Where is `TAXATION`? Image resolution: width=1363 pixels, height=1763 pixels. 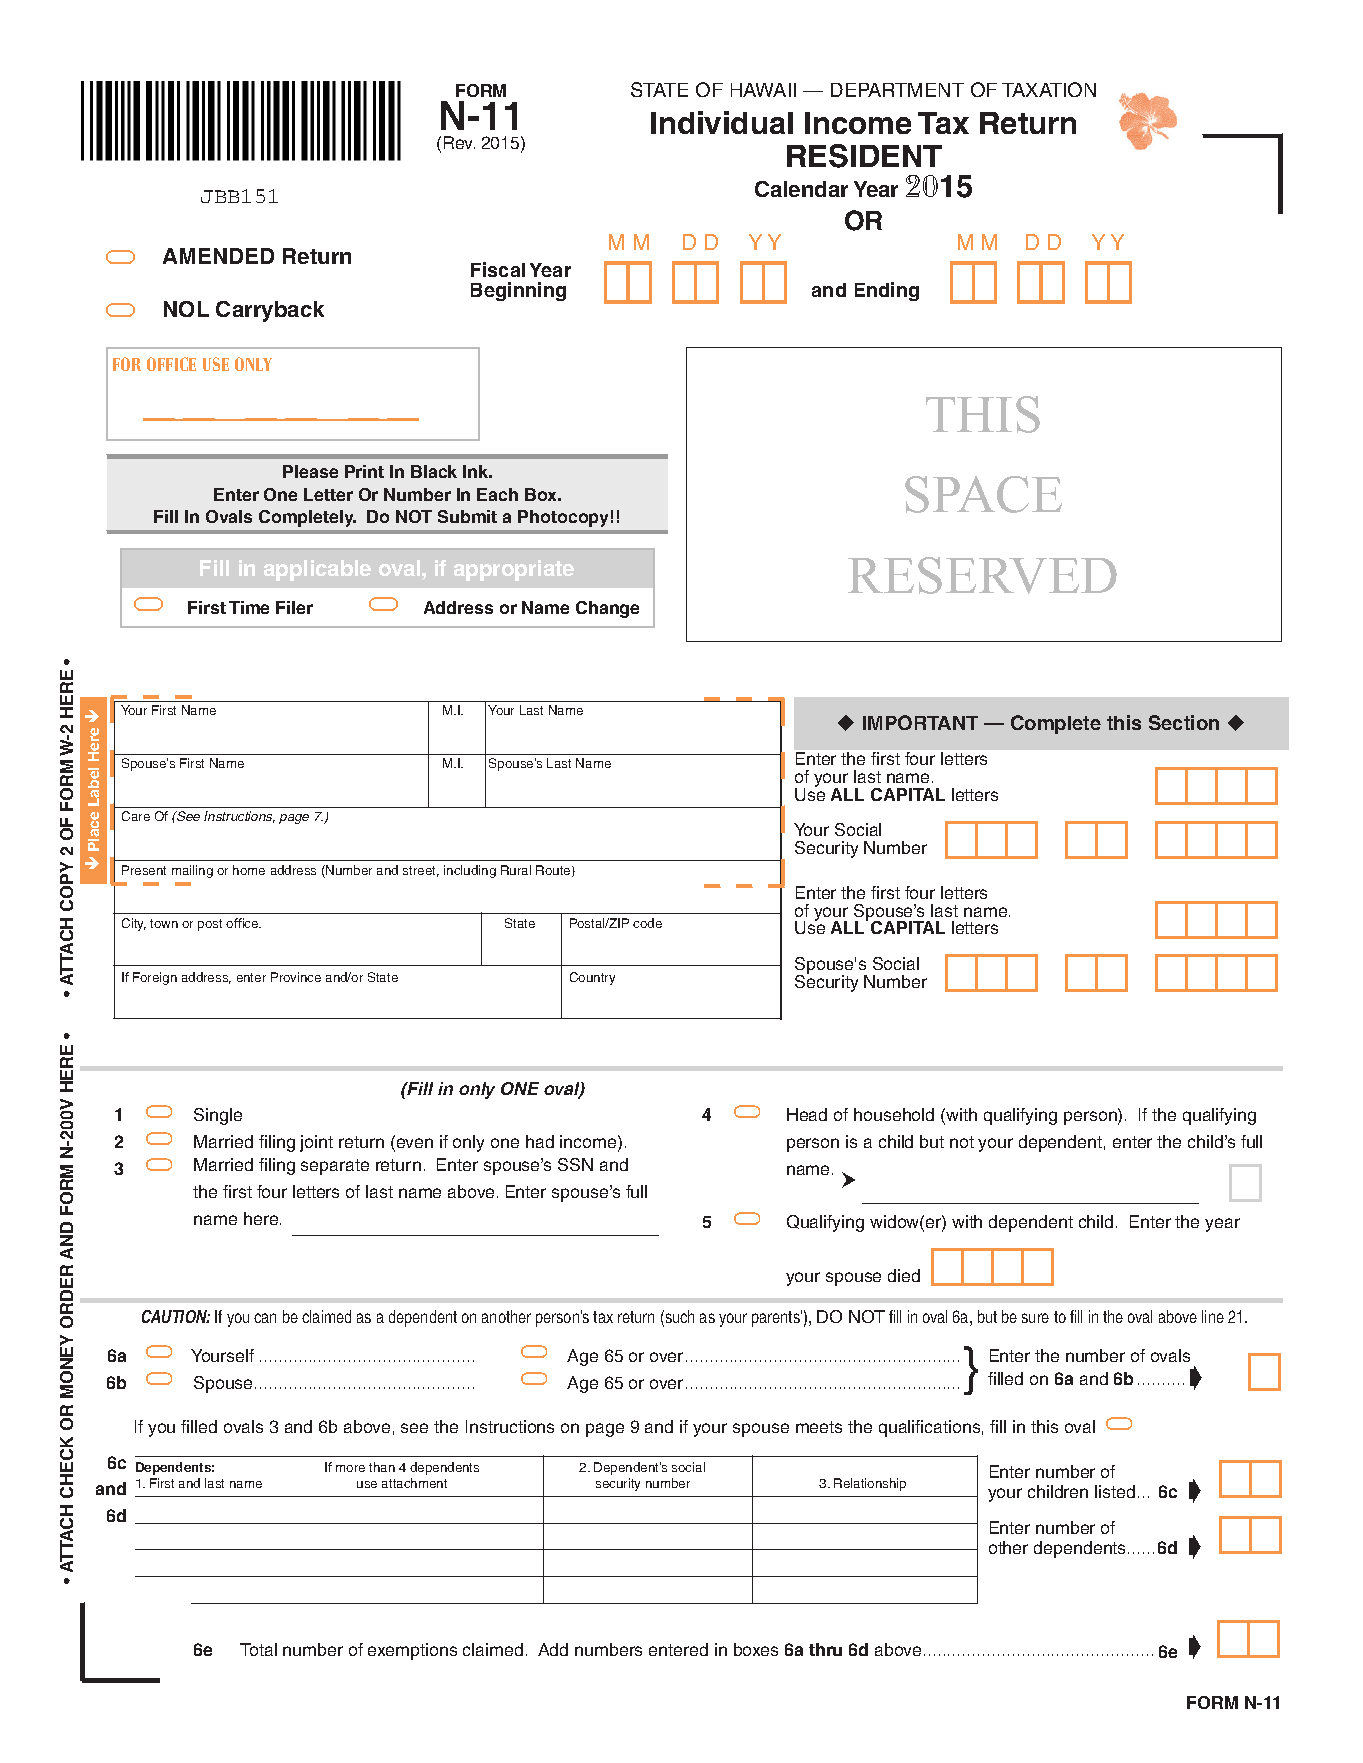 TAXATION is located at coordinates (1049, 89).
